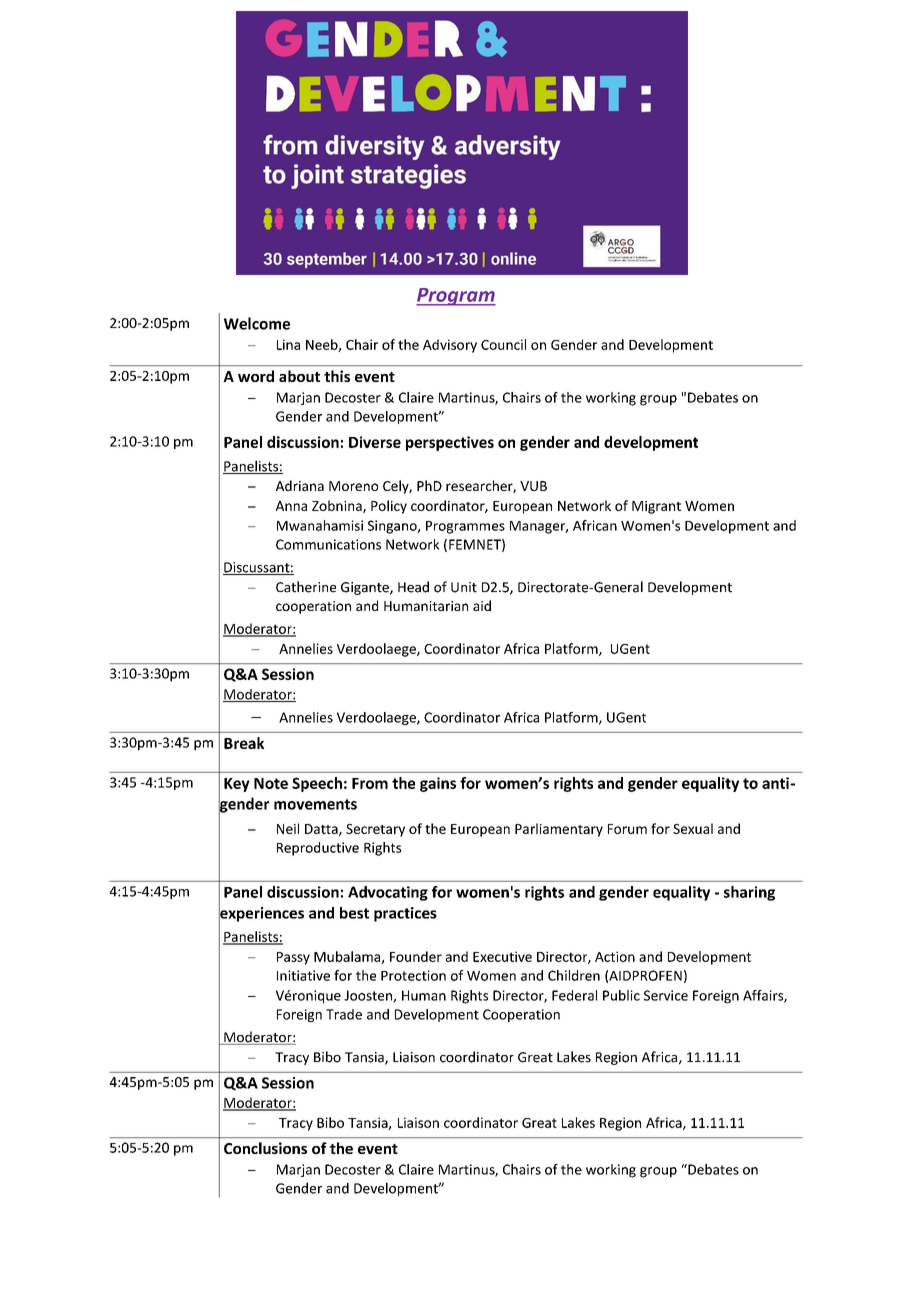  What do you see at coordinates (261, 914) in the screenshot?
I see `experiences` at bounding box center [261, 914].
